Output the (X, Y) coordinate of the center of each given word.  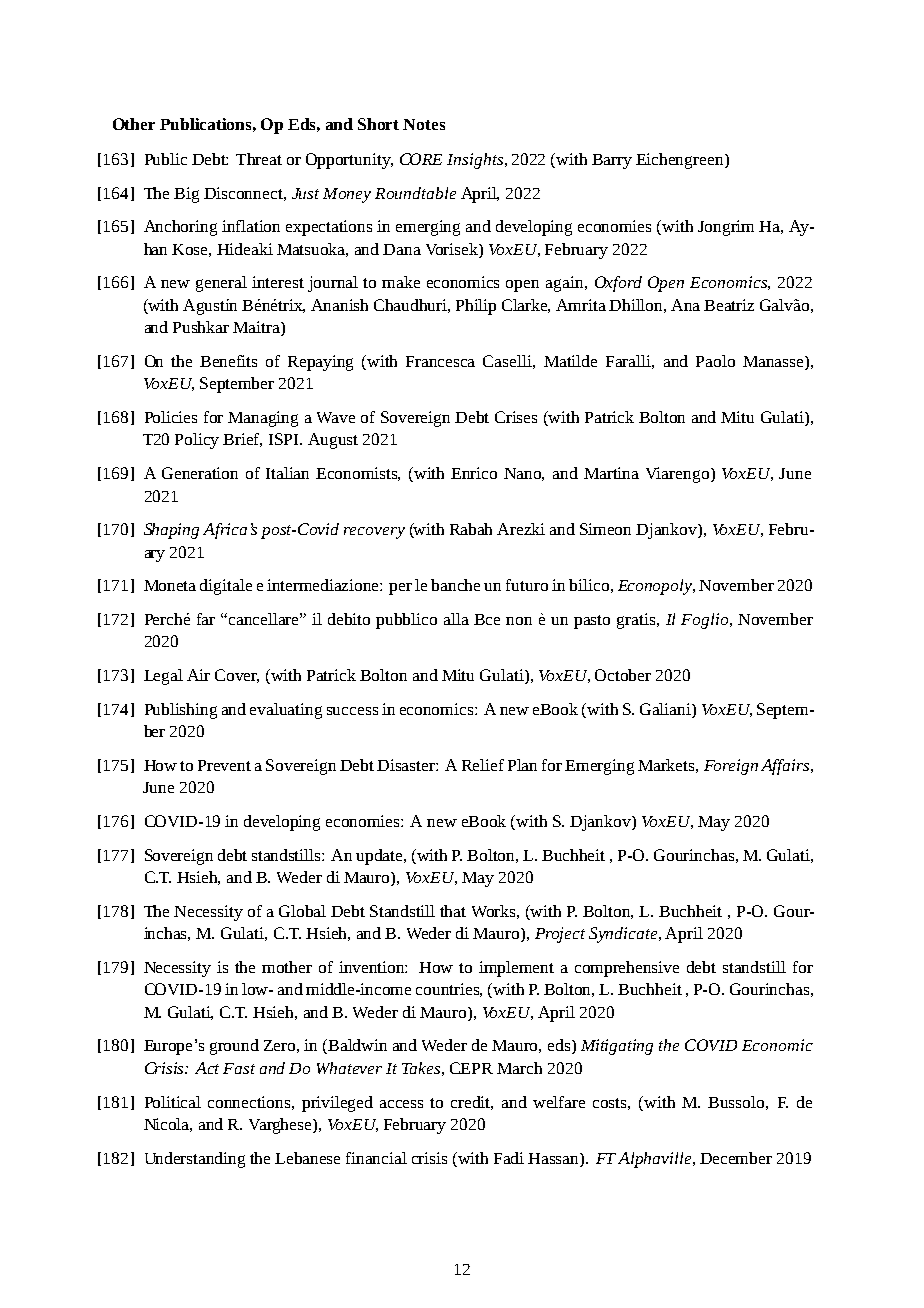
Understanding (195, 1160)
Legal (163, 677)
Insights (475, 161)
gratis (637, 621)
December (736, 1158)
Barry (612, 161)
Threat (259, 159)
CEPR (471, 1068)
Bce (487, 619)
